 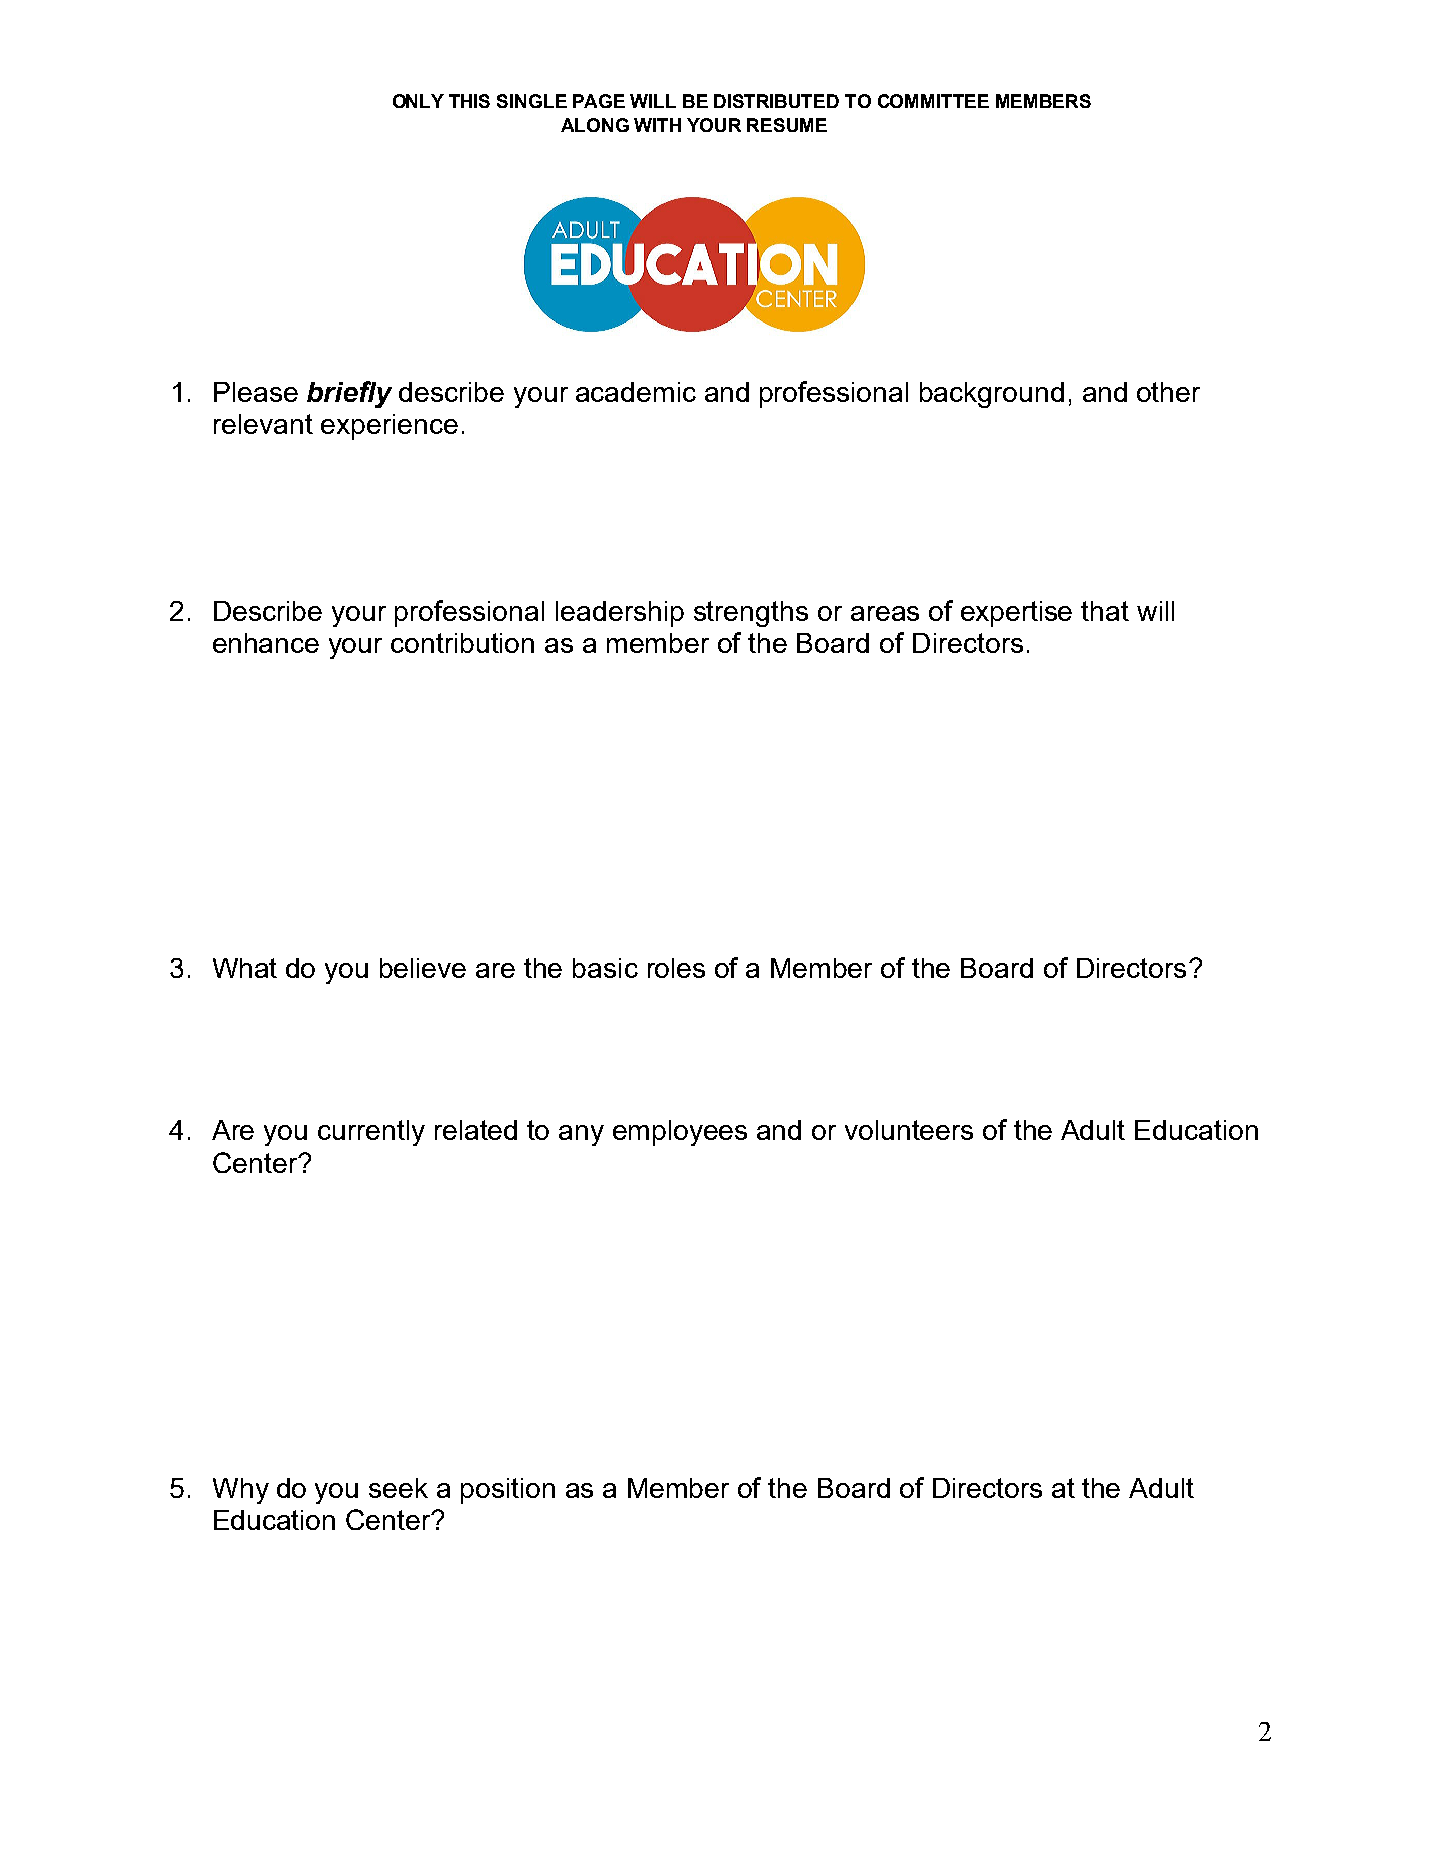 I want to click on WITH, so click(x=657, y=125).
